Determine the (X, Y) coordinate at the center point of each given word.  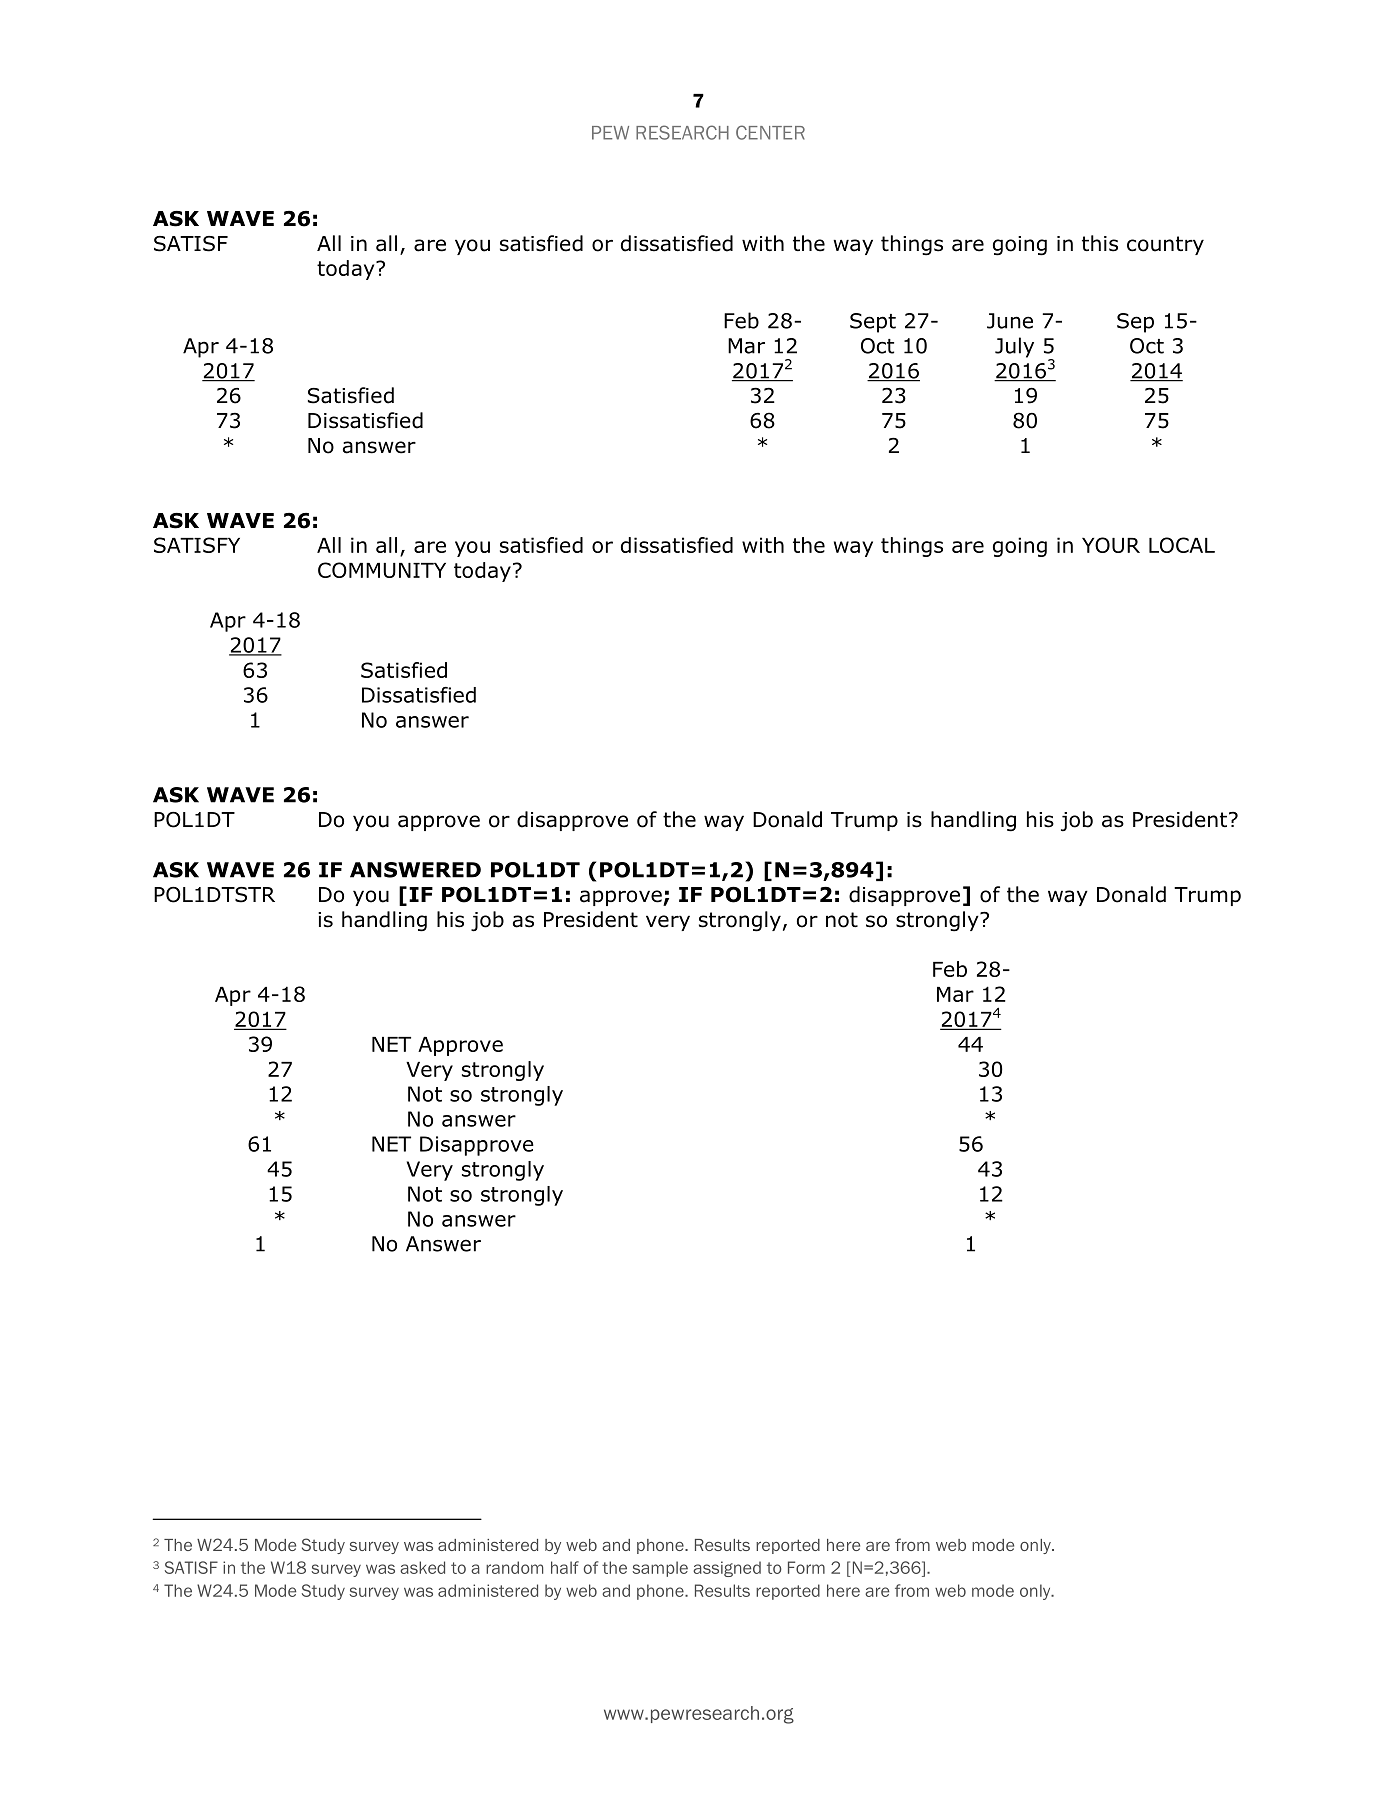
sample (660, 1569)
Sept (873, 323)
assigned (727, 1569)
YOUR (1111, 545)
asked (422, 1567)
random (514, 1567)
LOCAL (1182, 545)
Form (806, 1567)
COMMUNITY (382, 570)
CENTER (770, 132)
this (1100, 243)
